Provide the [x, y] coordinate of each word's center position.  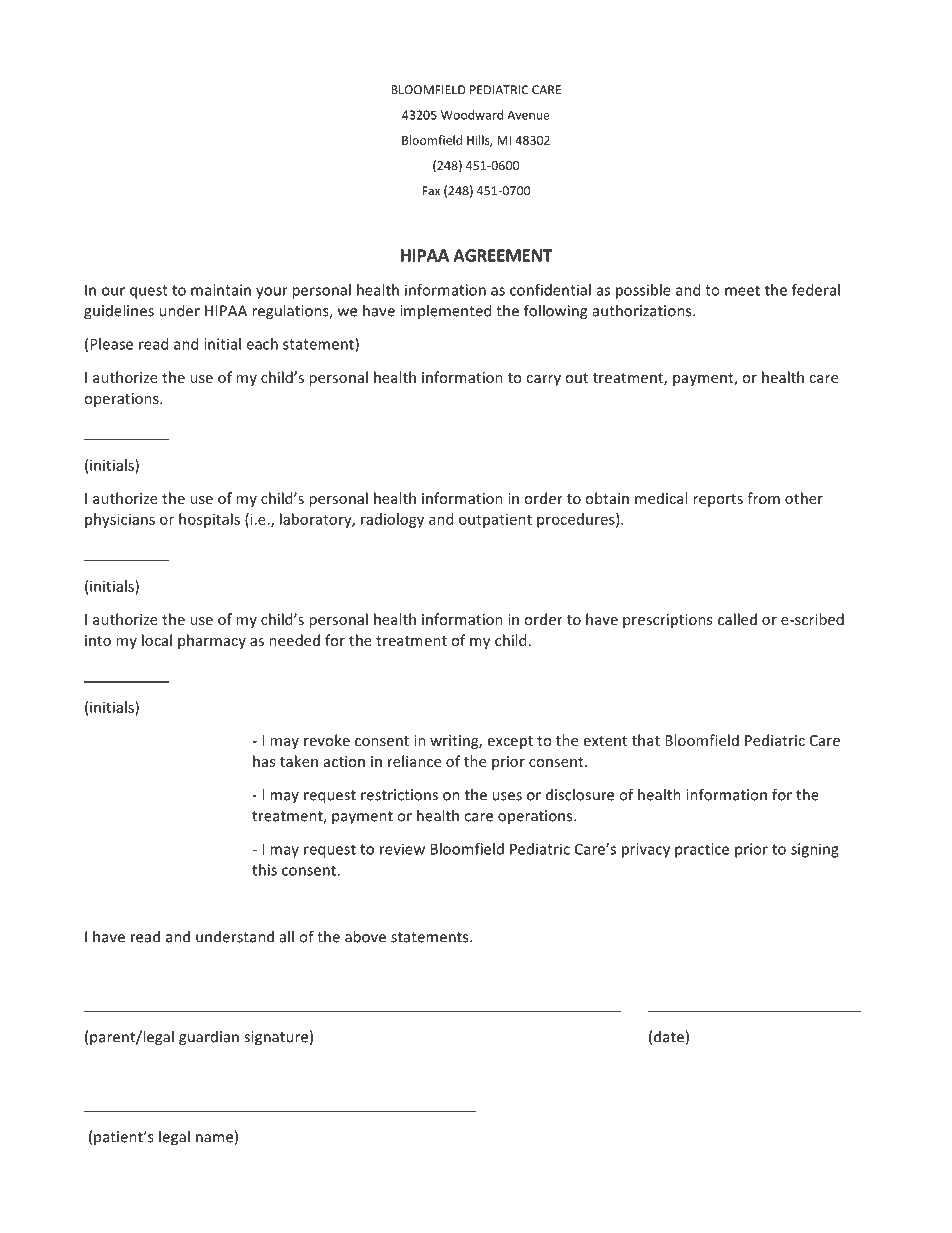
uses [507, 796]
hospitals [209, 520]
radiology [392, 520]
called [737, 619]
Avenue [528, 115]
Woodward [472, 115]
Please [111, 344]
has [264, 761]
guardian [209, 1038]
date [669, 1036]
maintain [221, 290]
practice [702, 850]
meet [742, 290]
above [365, 936]
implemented [445, 311]
